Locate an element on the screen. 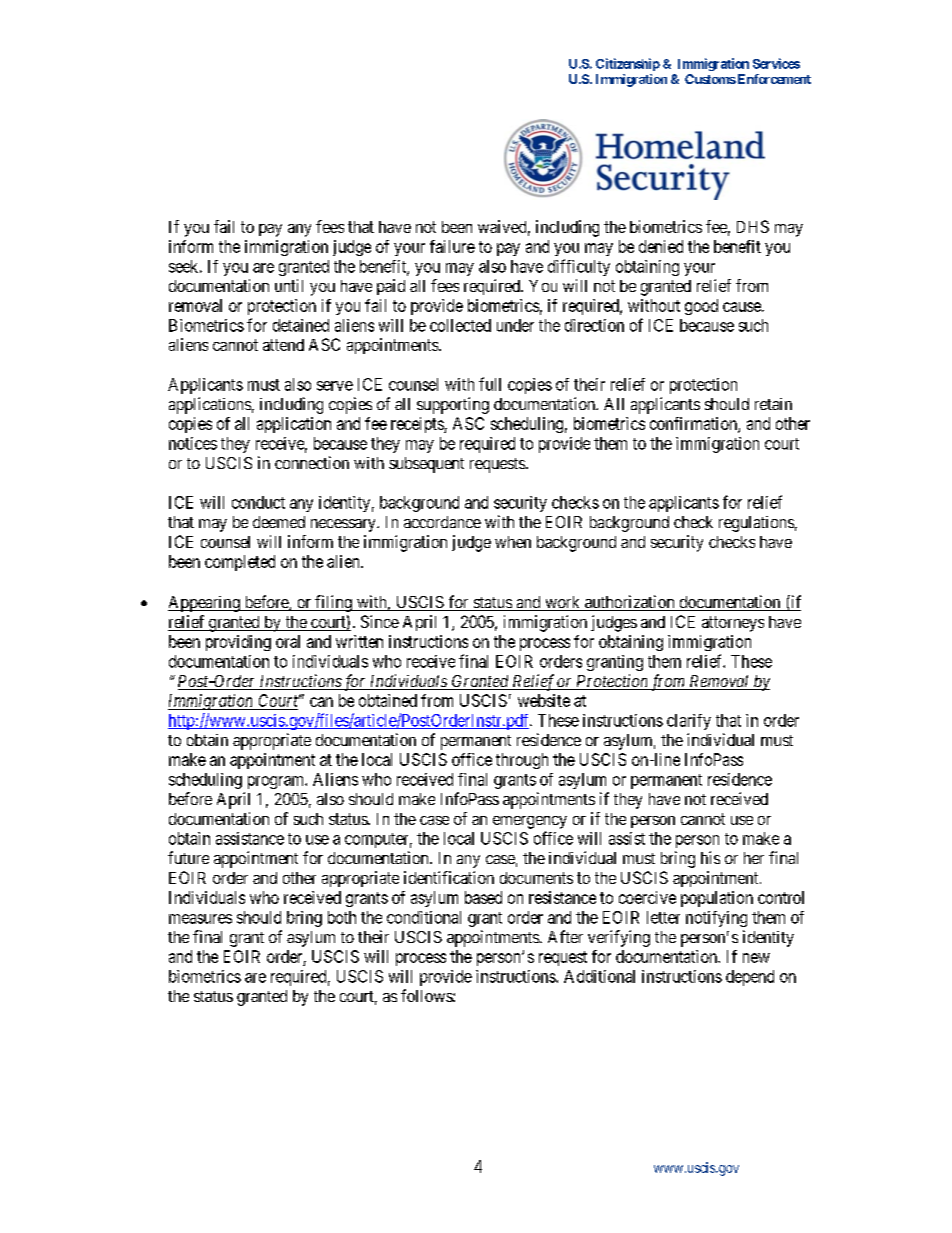  Customs is located at coordinates (710, 79).
